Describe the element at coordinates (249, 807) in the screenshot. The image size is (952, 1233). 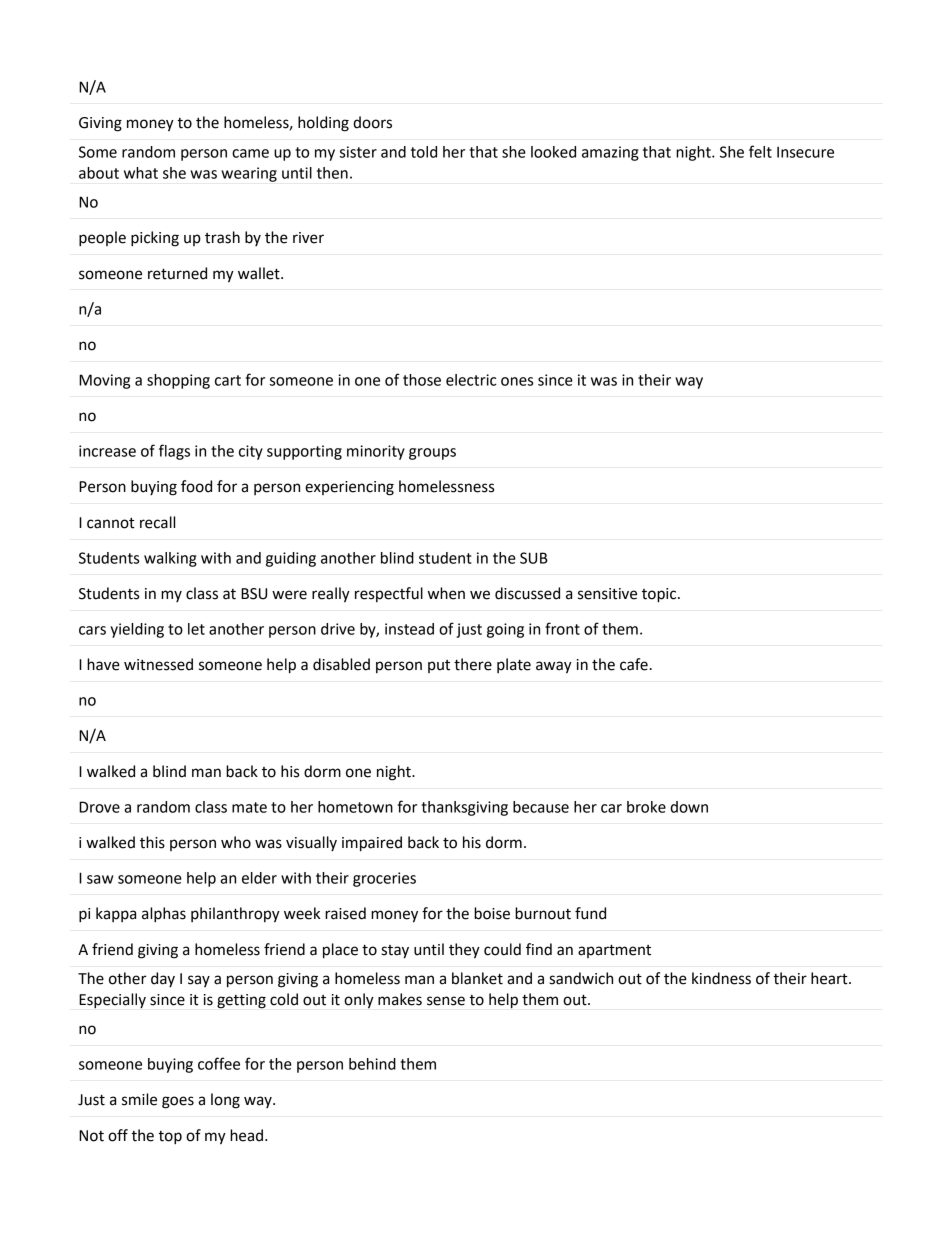
I see `mate` at that location.
